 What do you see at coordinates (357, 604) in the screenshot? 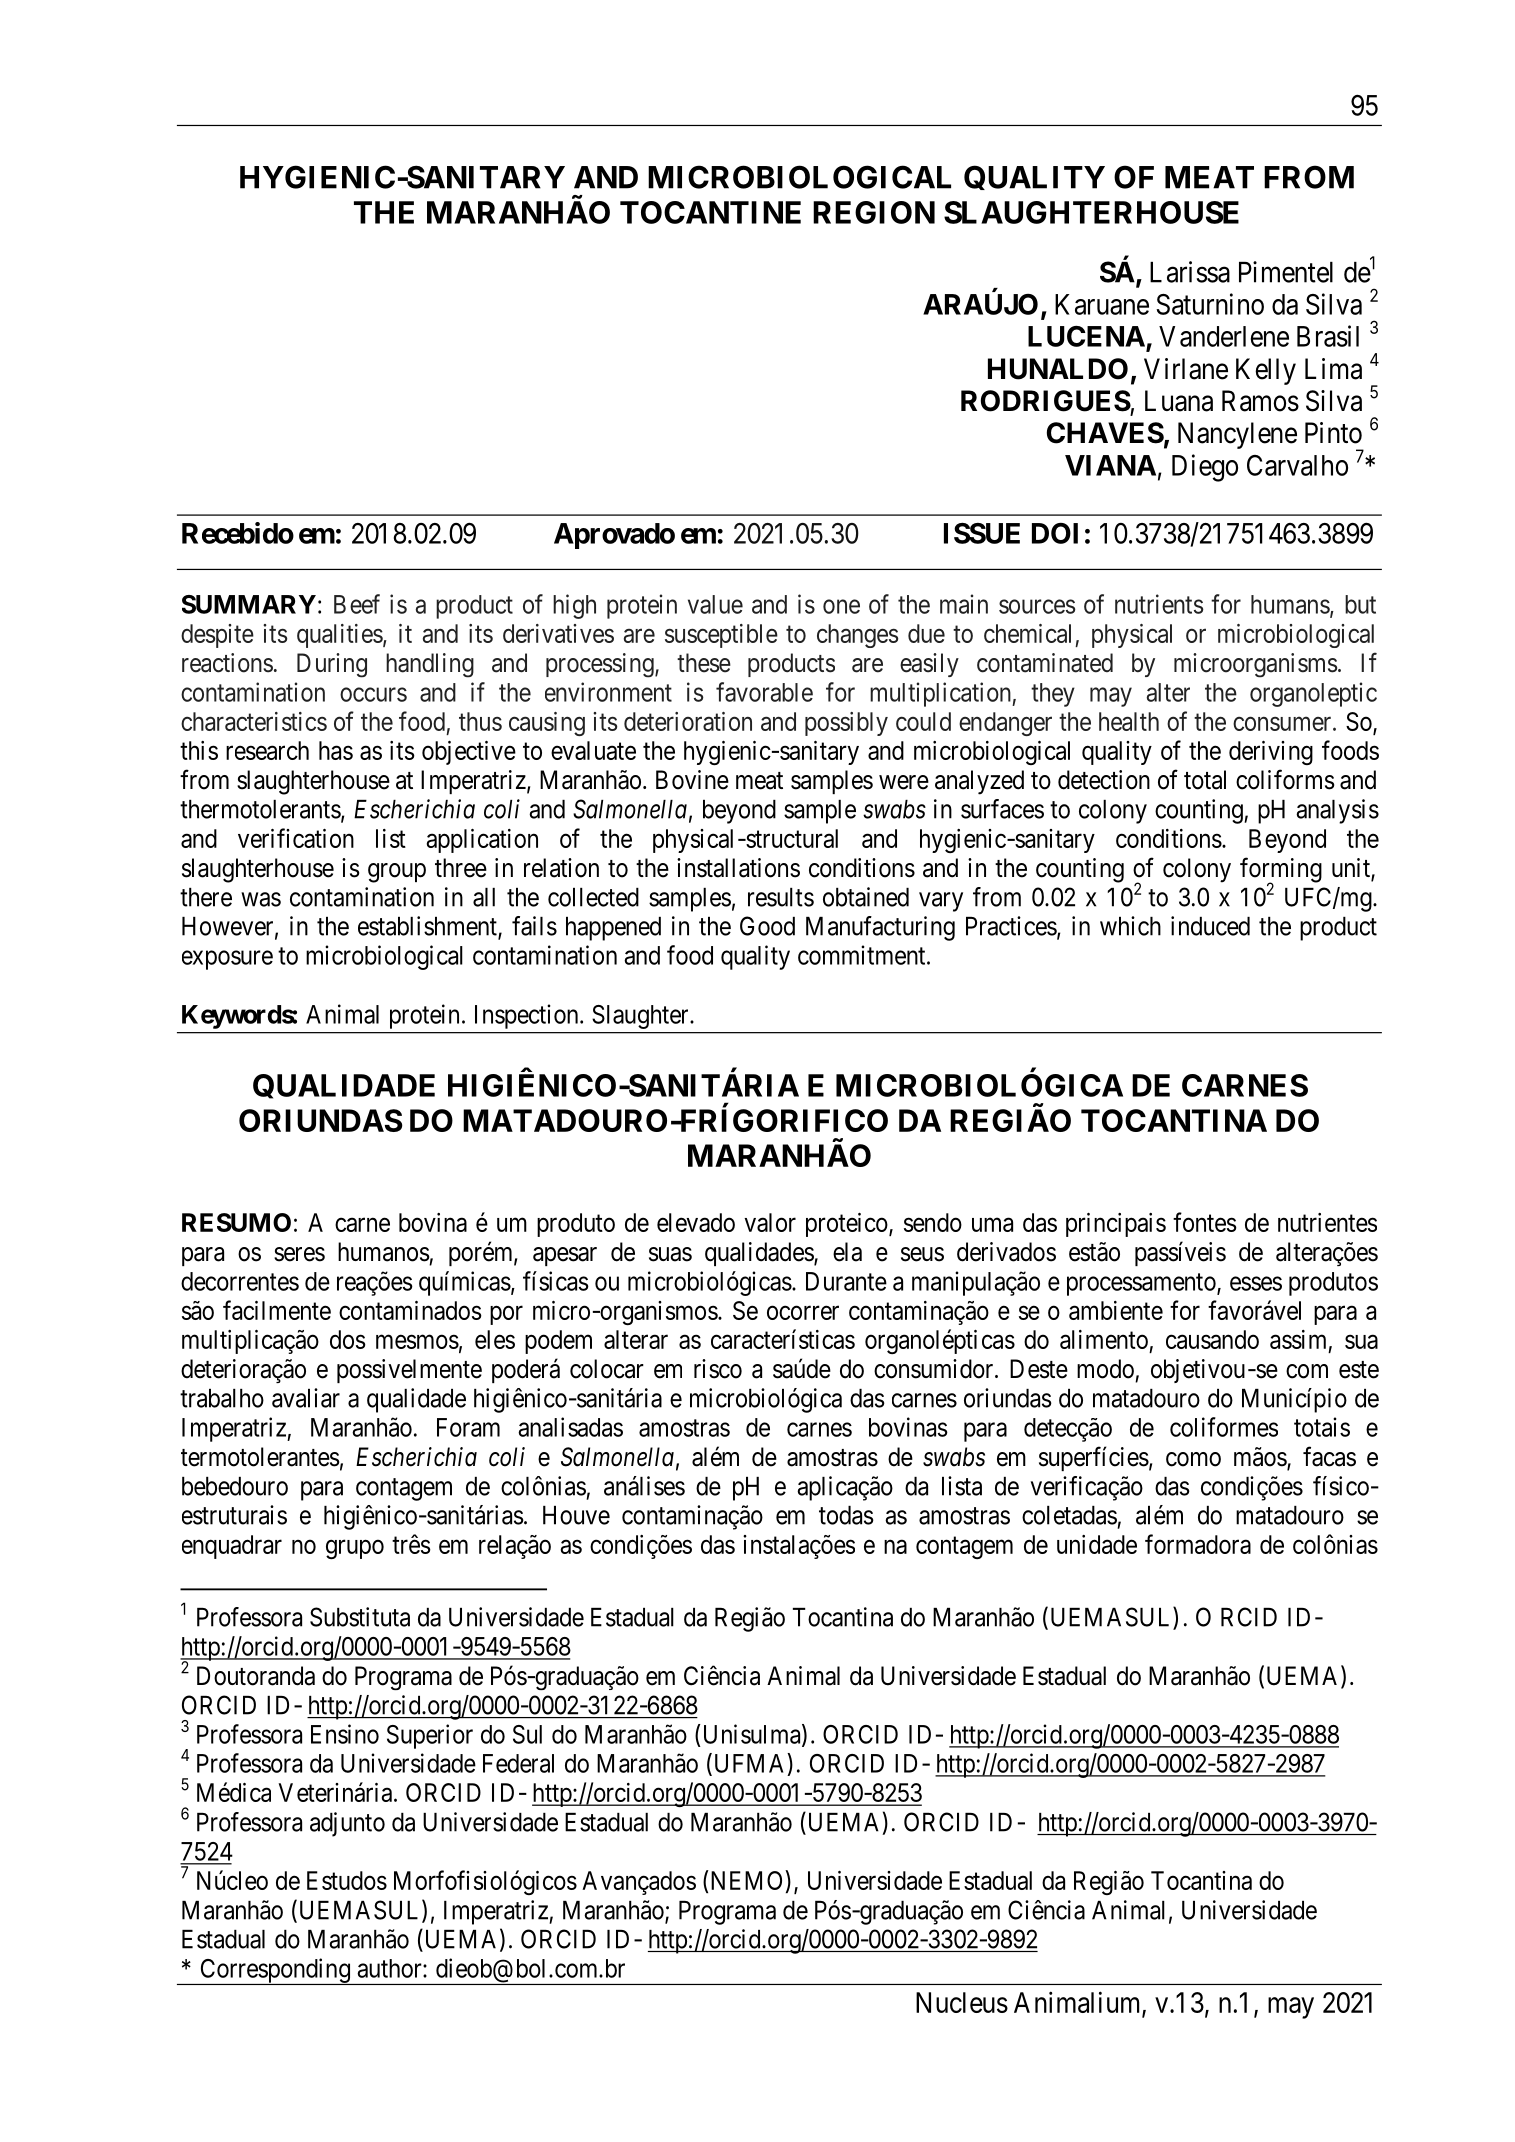
I see `Beef` at bounding box center [357, 604].
